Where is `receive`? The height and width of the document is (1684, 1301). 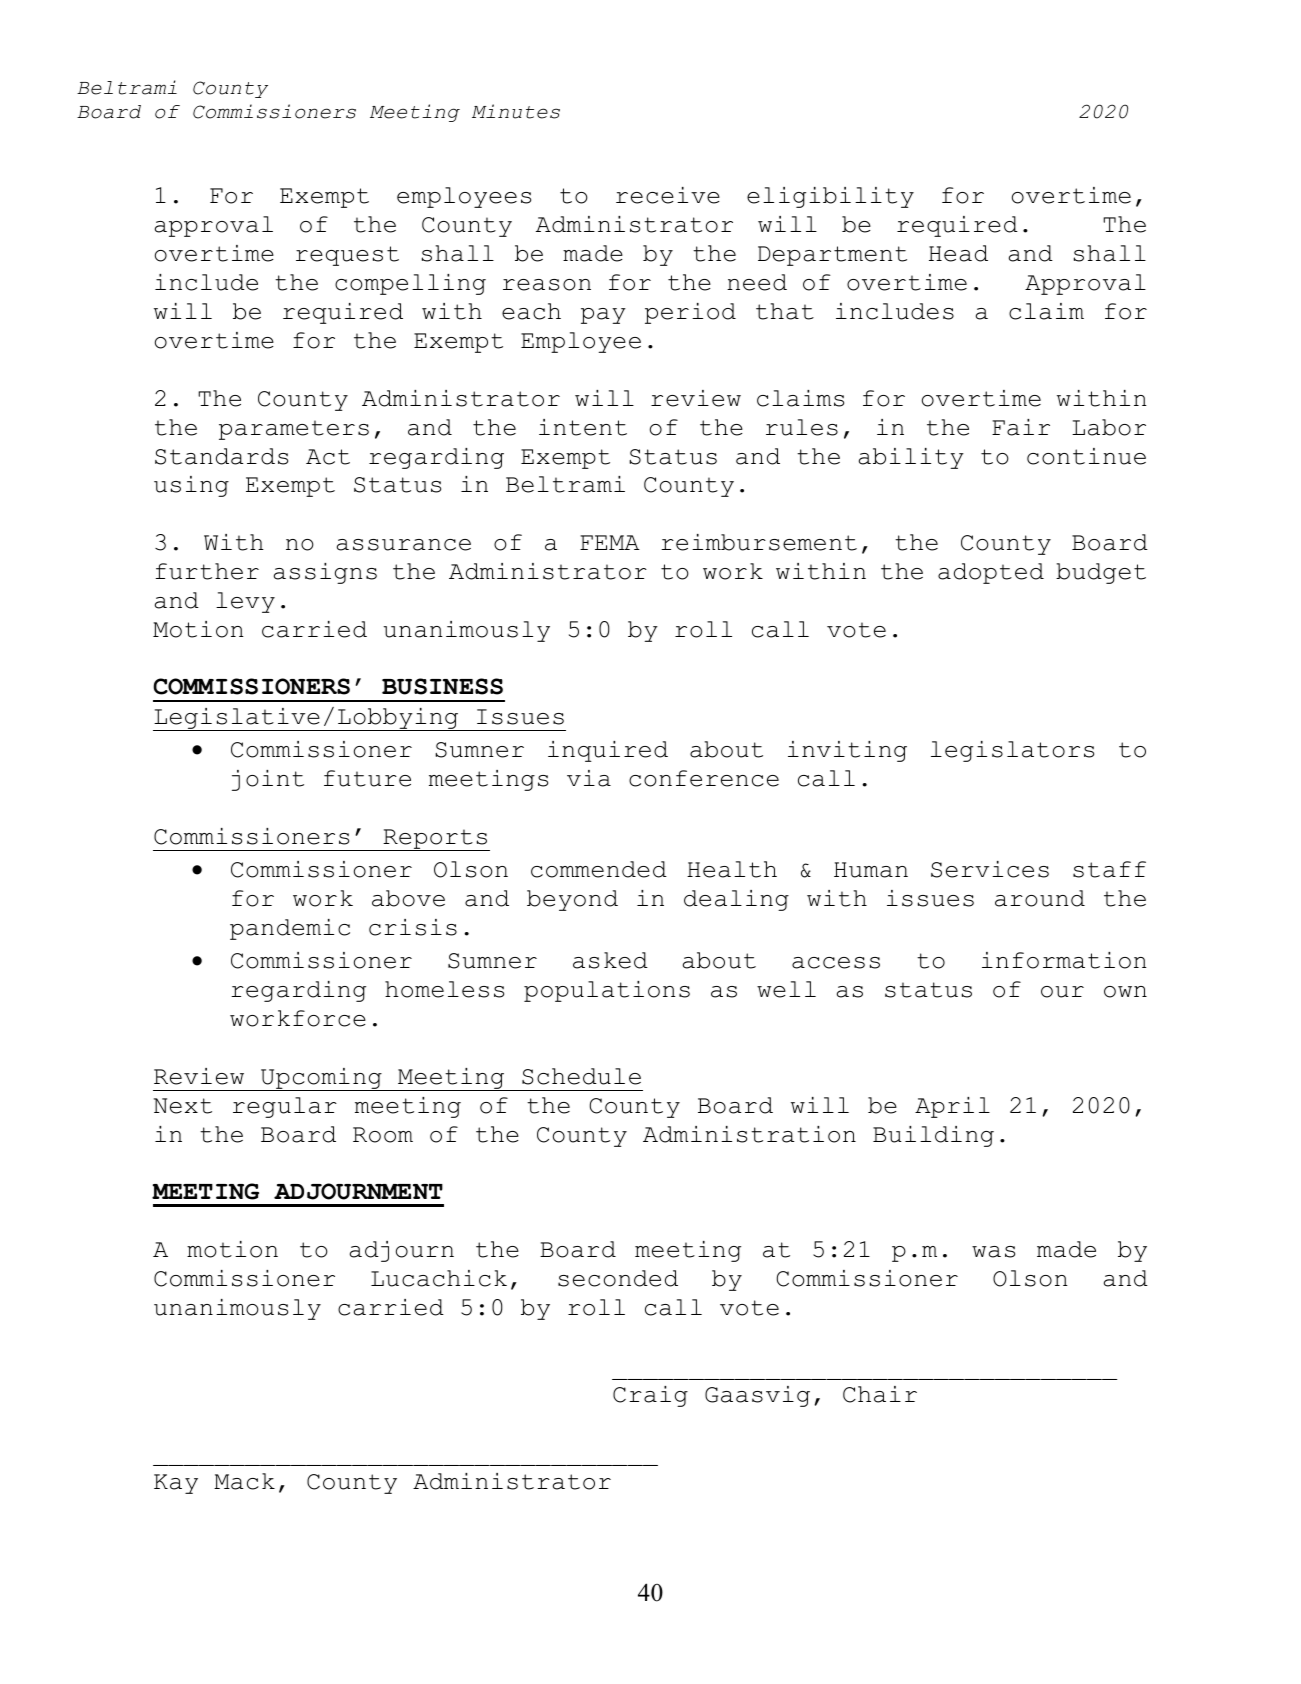 receive is located at coordinates (668, 195).
